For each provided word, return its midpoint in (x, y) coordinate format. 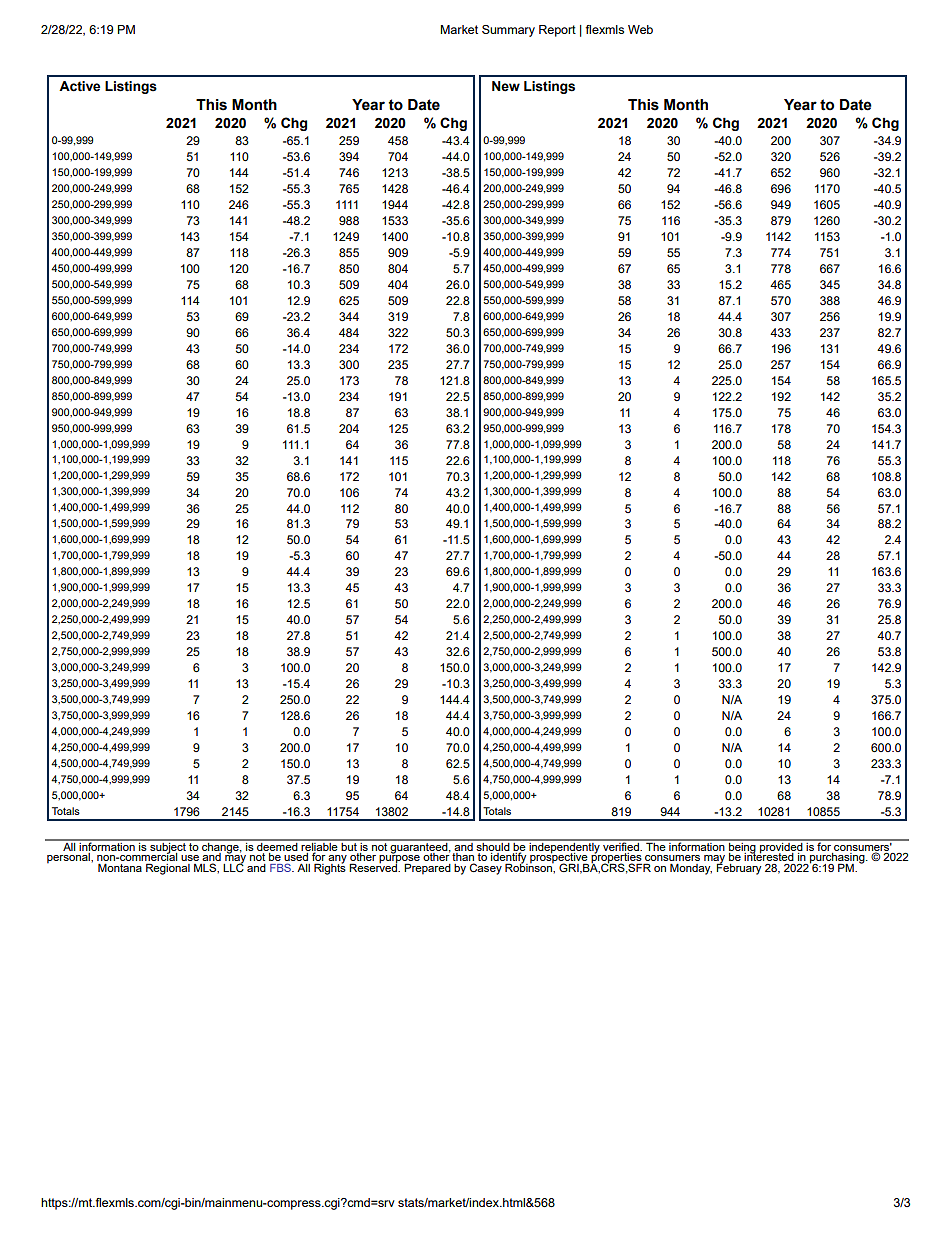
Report (557, 31)
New (506, 86)
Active (79, 86)
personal (69, 858)
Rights (330, 868)
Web (640, 29)
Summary (508, 31)
